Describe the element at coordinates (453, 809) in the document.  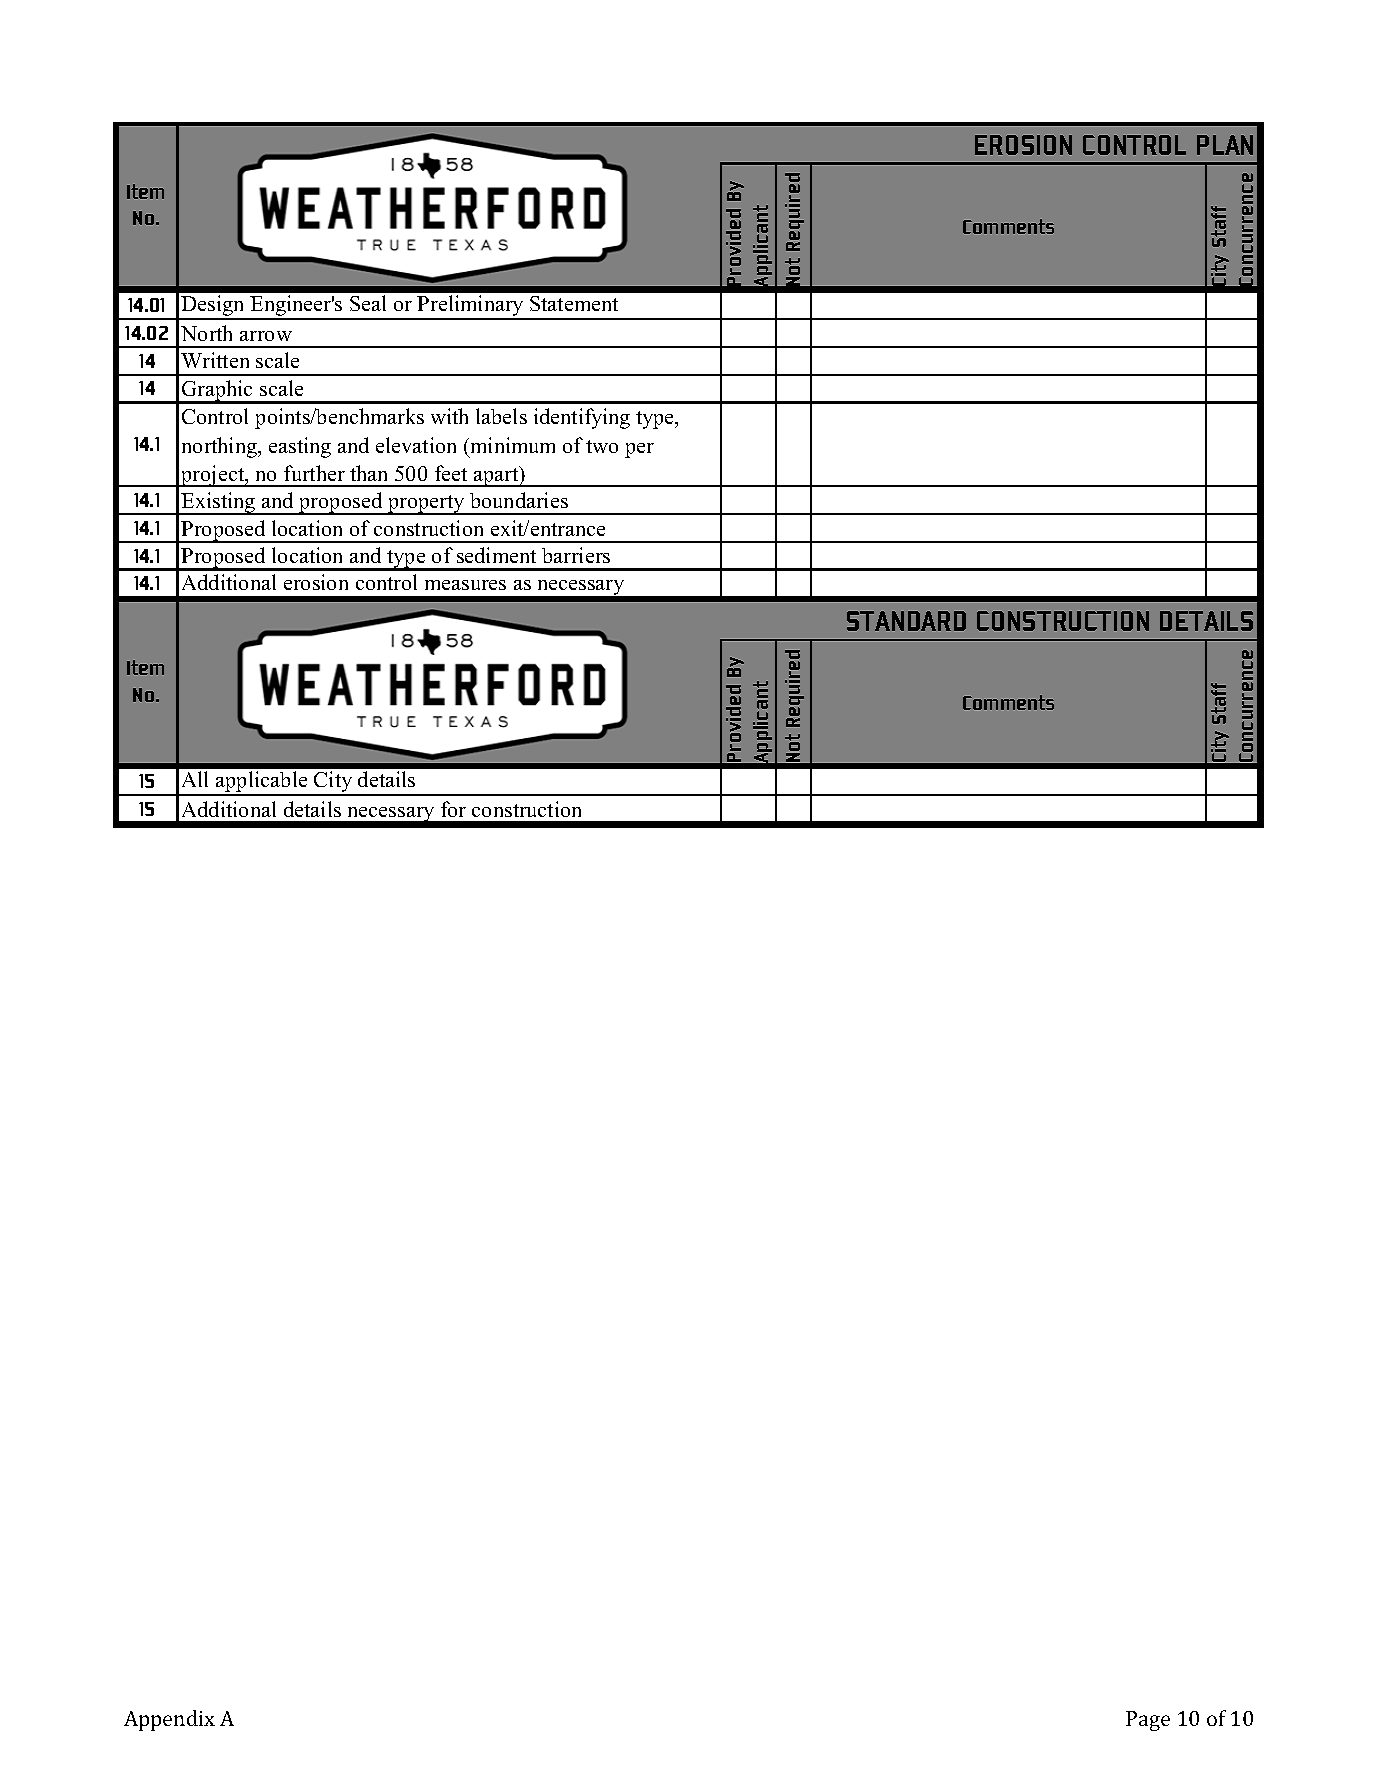
I see `for` at that location.
